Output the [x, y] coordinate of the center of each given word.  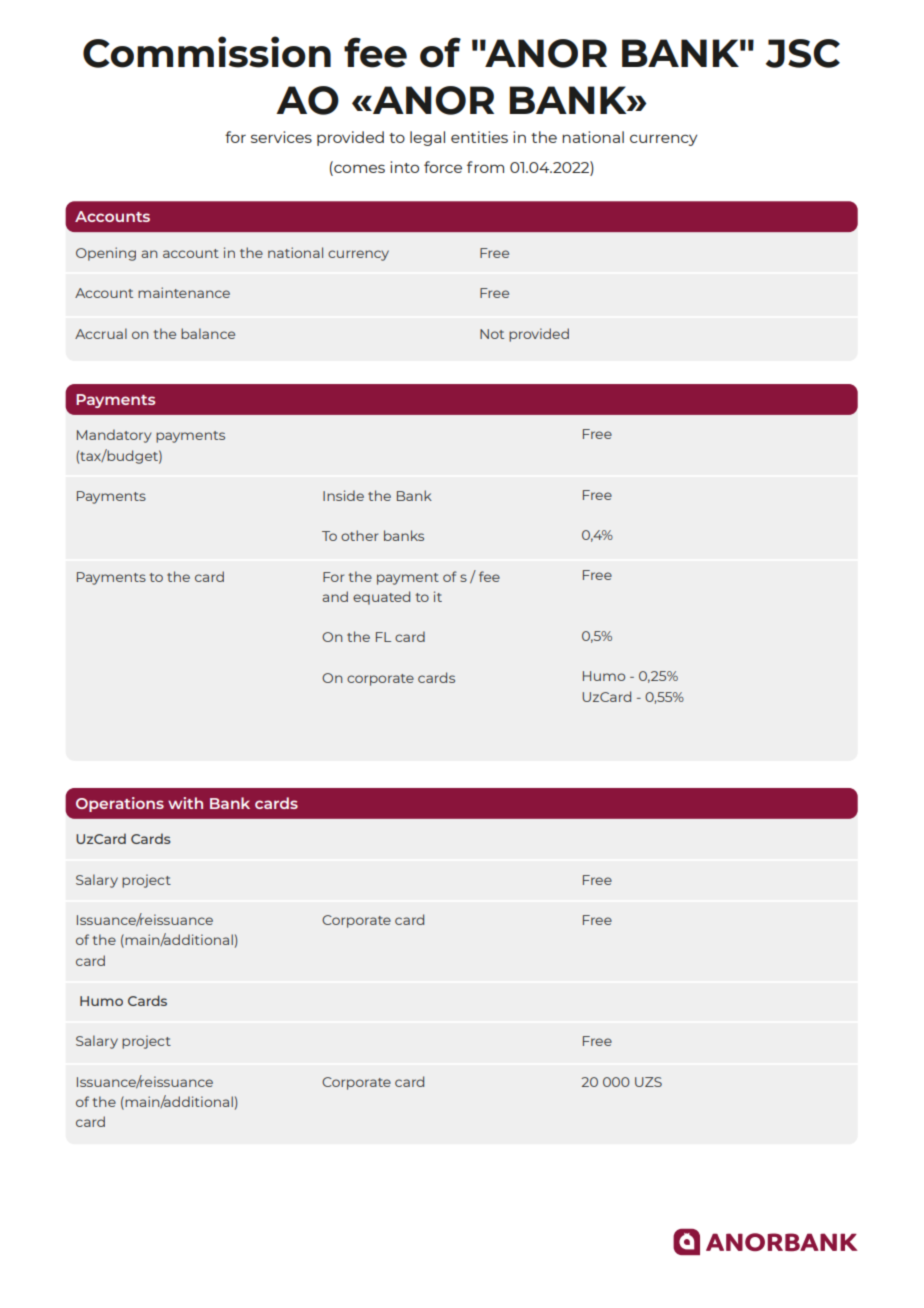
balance [208, 333]
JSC [803, 53]
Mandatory [114, 436]
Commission [207, 52]
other [359, 535]
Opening [106, 254]
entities [479, 137]
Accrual [101, 333]
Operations [120, 804]
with [185, 803]
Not [492, 334]
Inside [343, 495]
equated [381, 598]
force [443, 167]
